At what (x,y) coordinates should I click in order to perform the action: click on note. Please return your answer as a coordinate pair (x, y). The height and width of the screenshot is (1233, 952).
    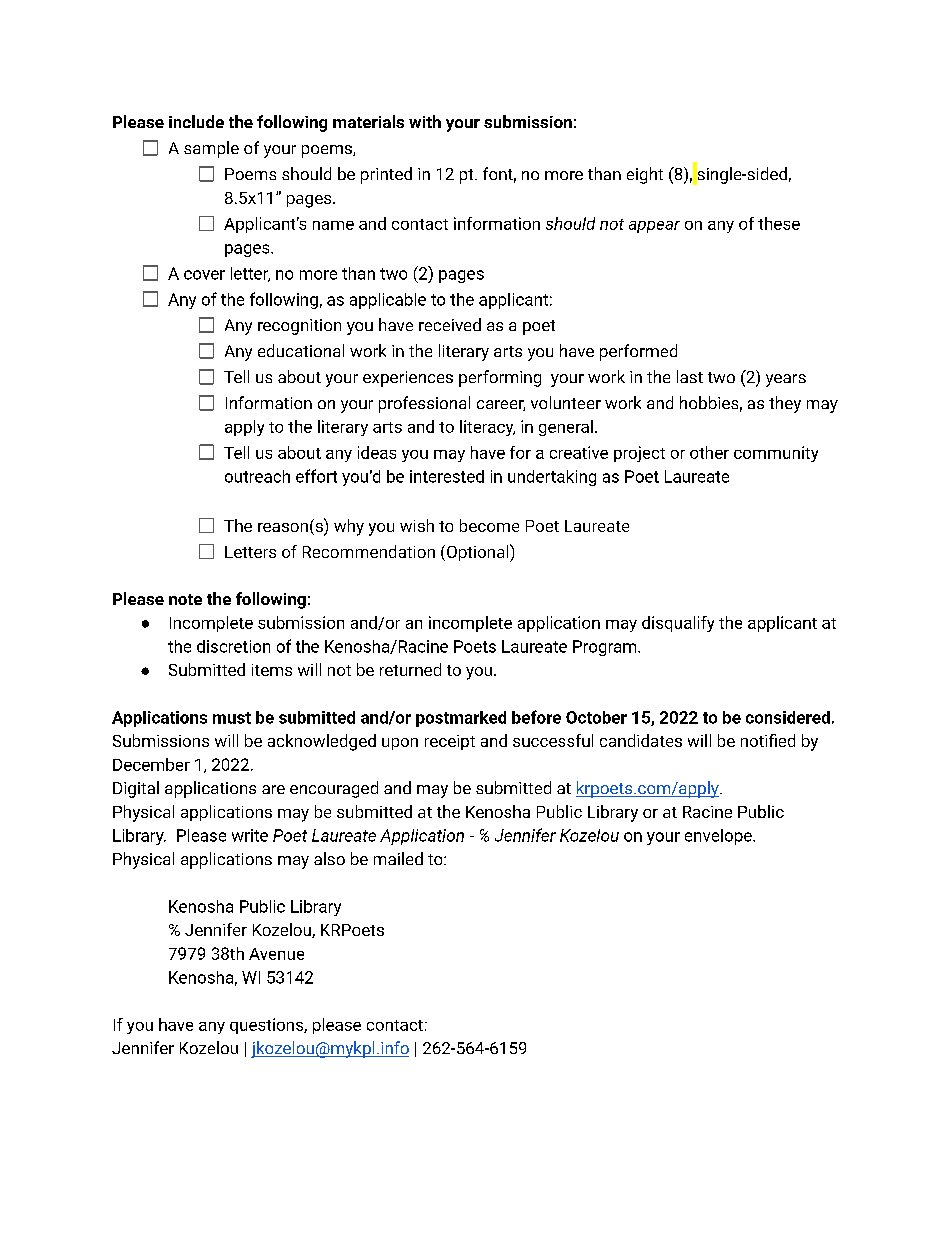
    Looking at the image, I should click on (185, 599).
